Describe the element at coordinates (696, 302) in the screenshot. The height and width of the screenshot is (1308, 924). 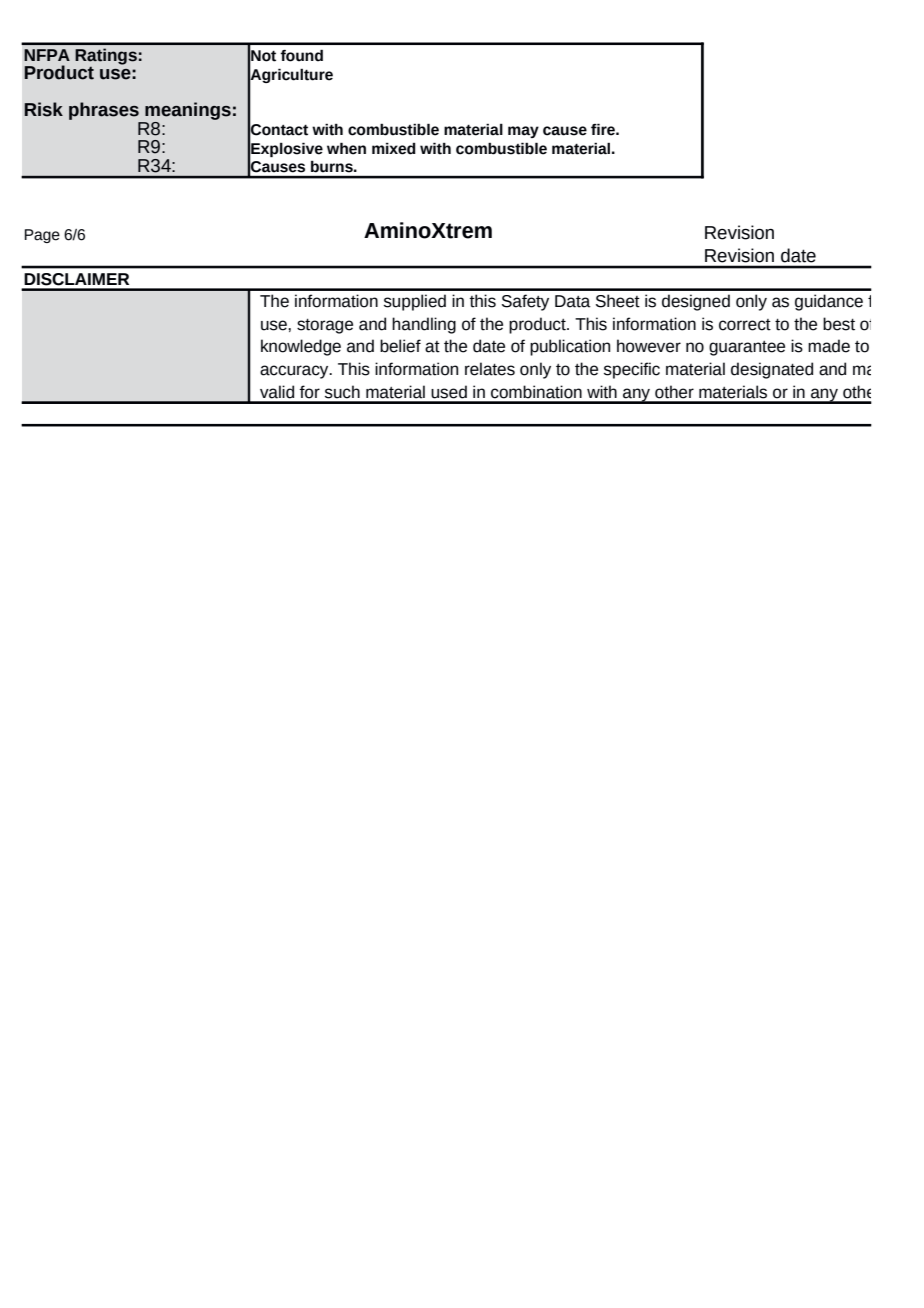
I see `designed` at that location.
